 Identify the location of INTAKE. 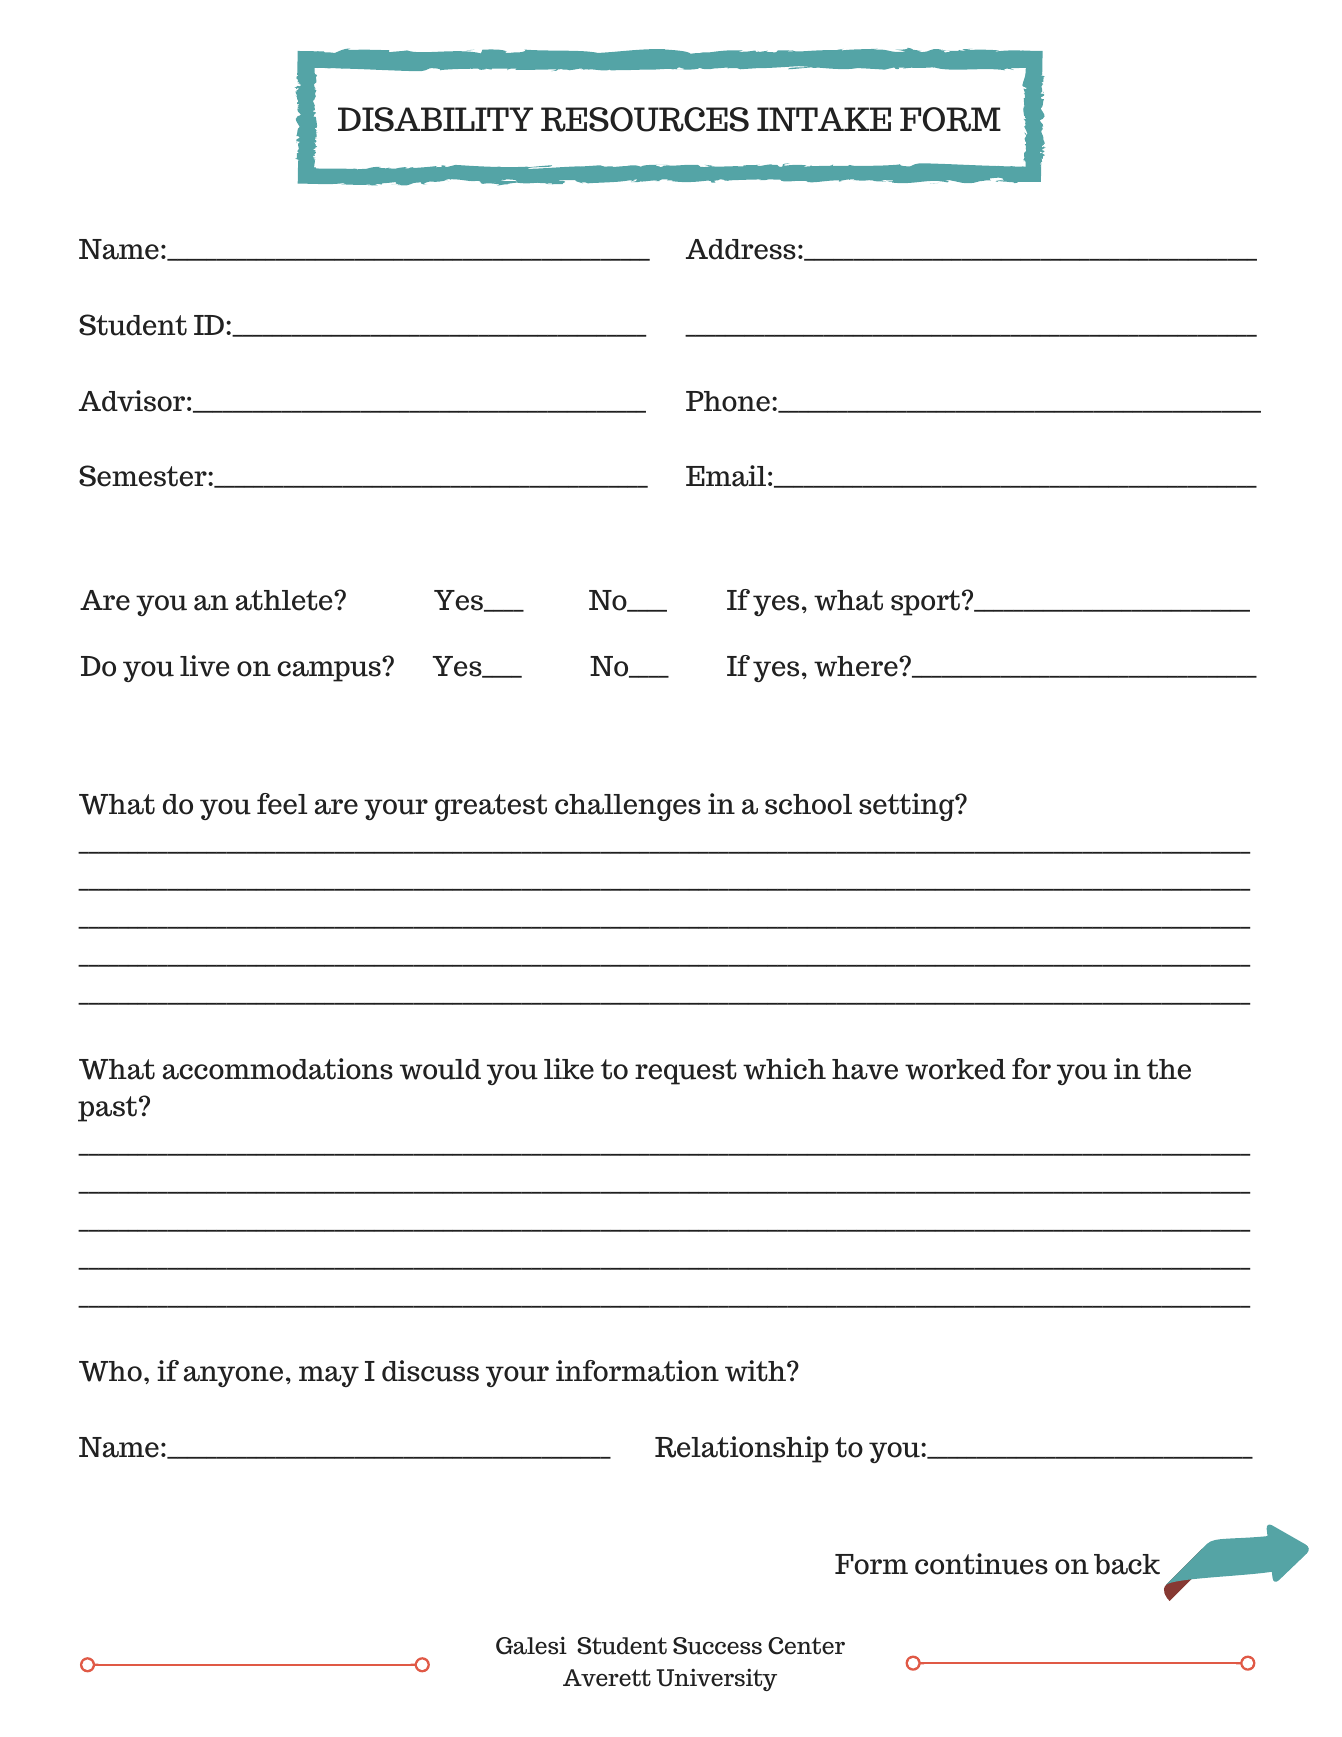
(824, 119).
